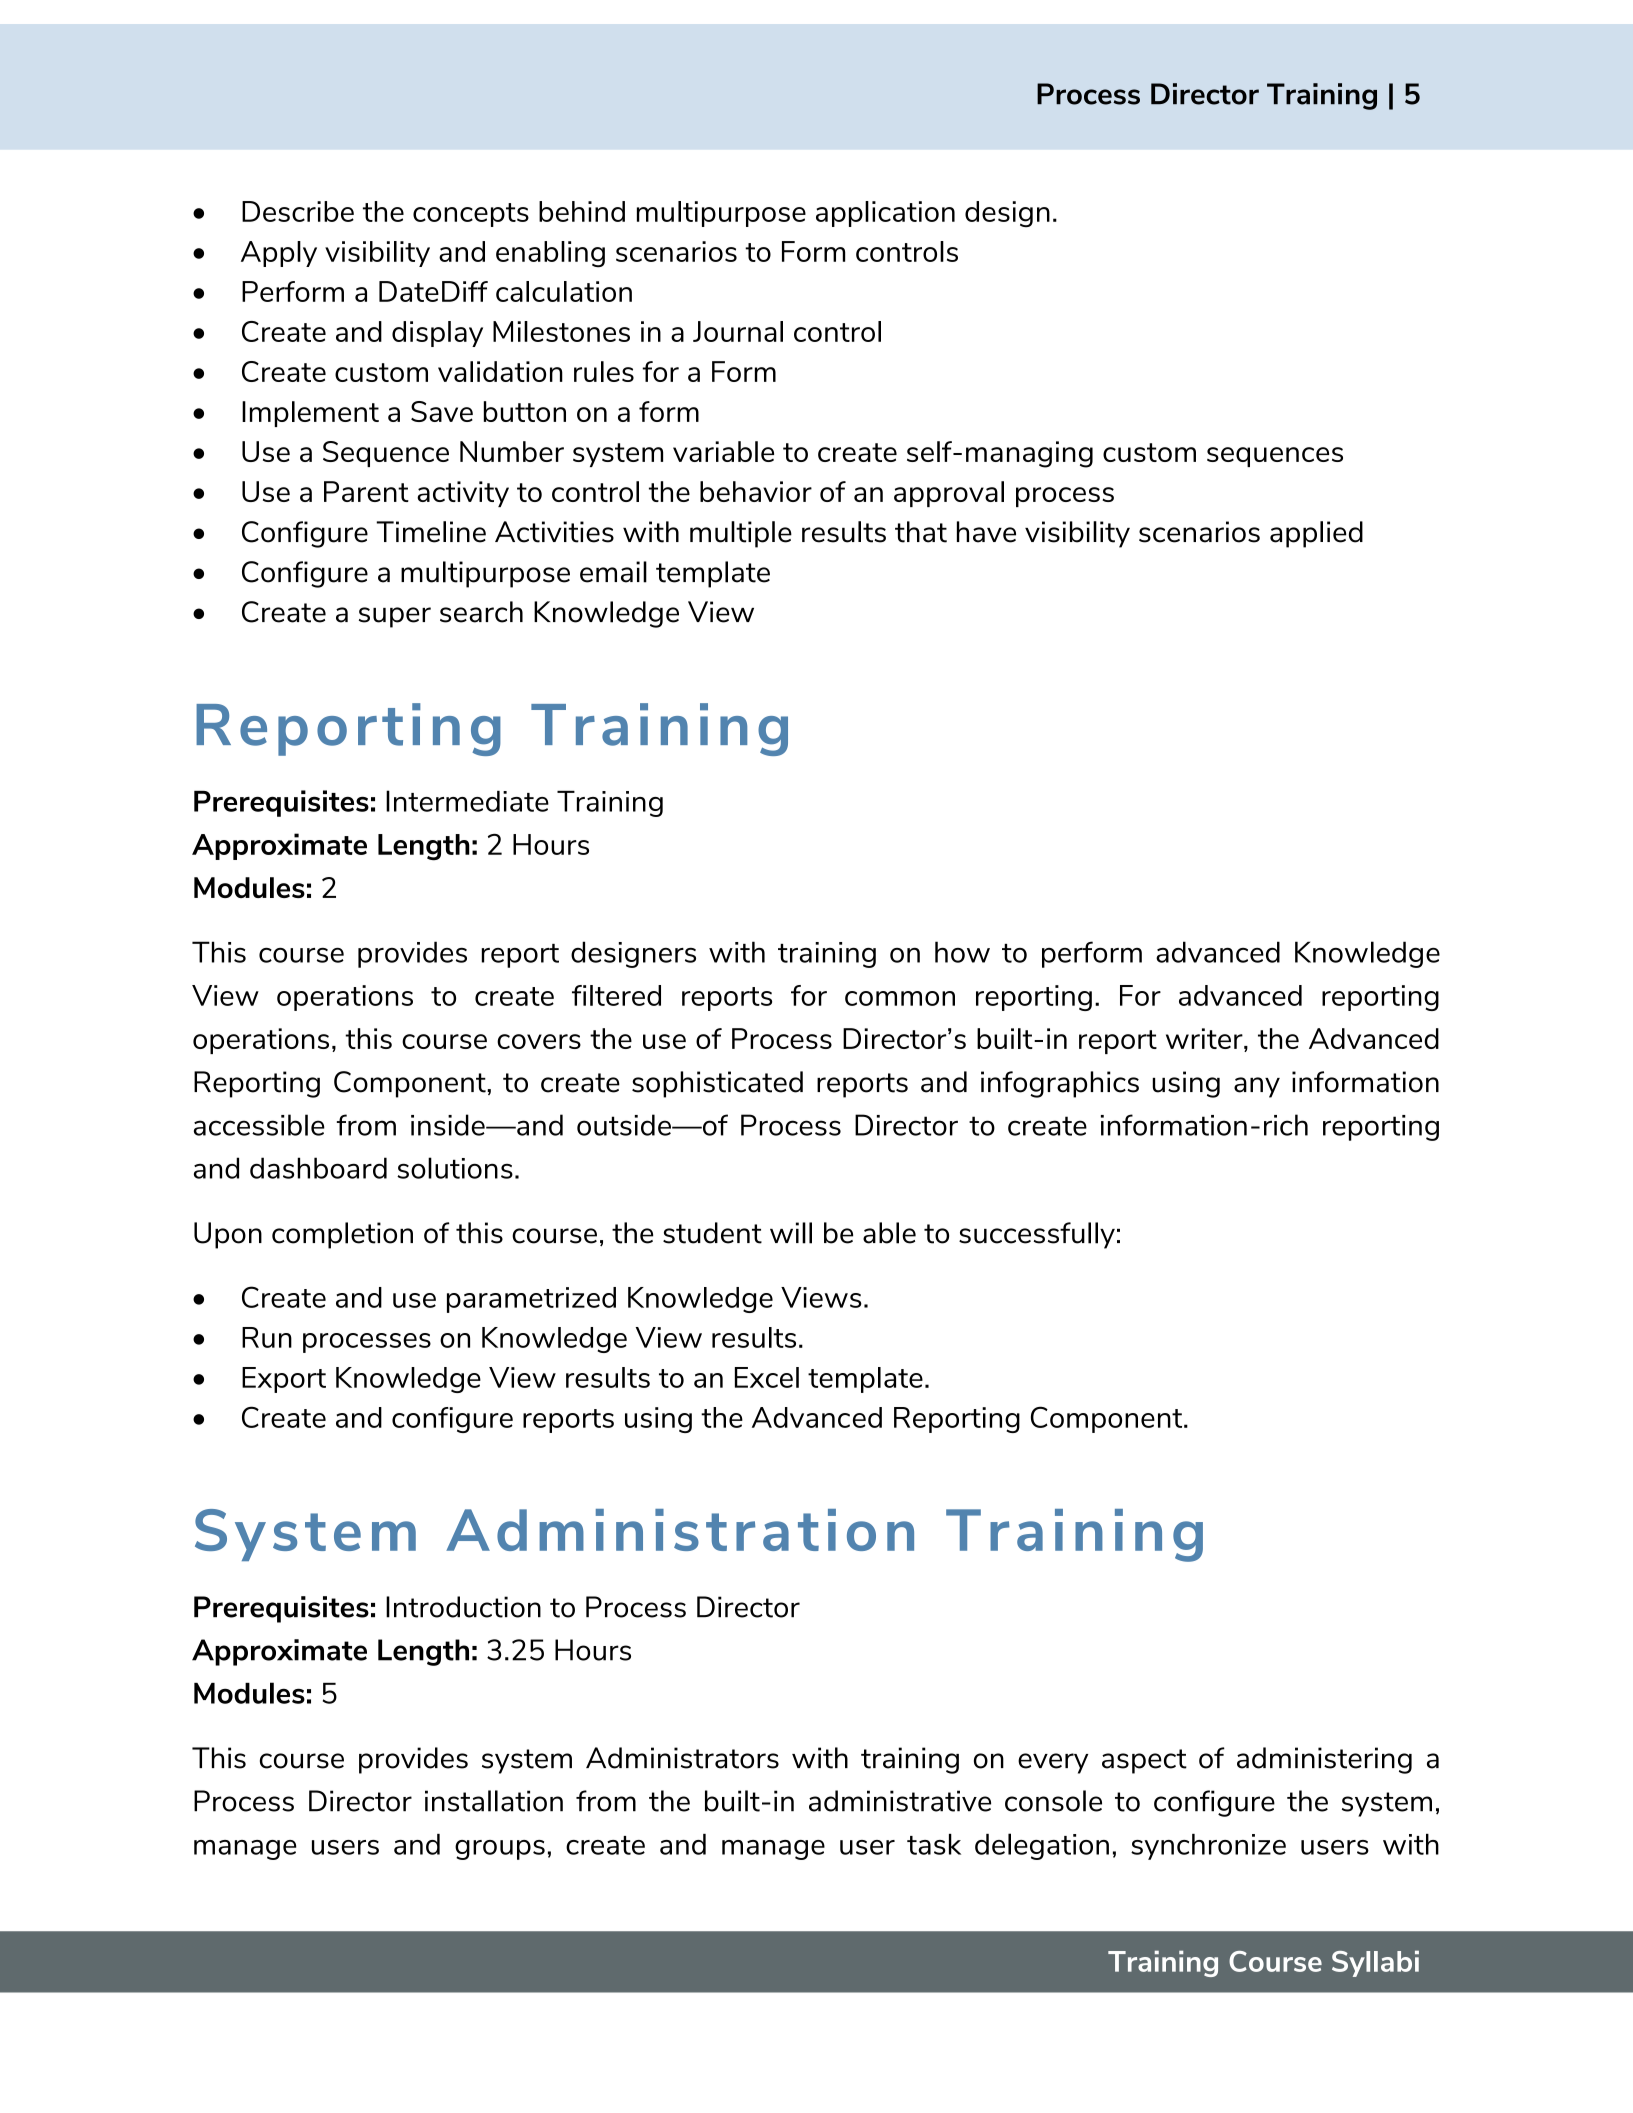 This screenshot has width=1633, height=2113. What do you see at coordinates (318, 1168) in the screenshot?
I see `dashboard` at bounding box center [318, 1168].
